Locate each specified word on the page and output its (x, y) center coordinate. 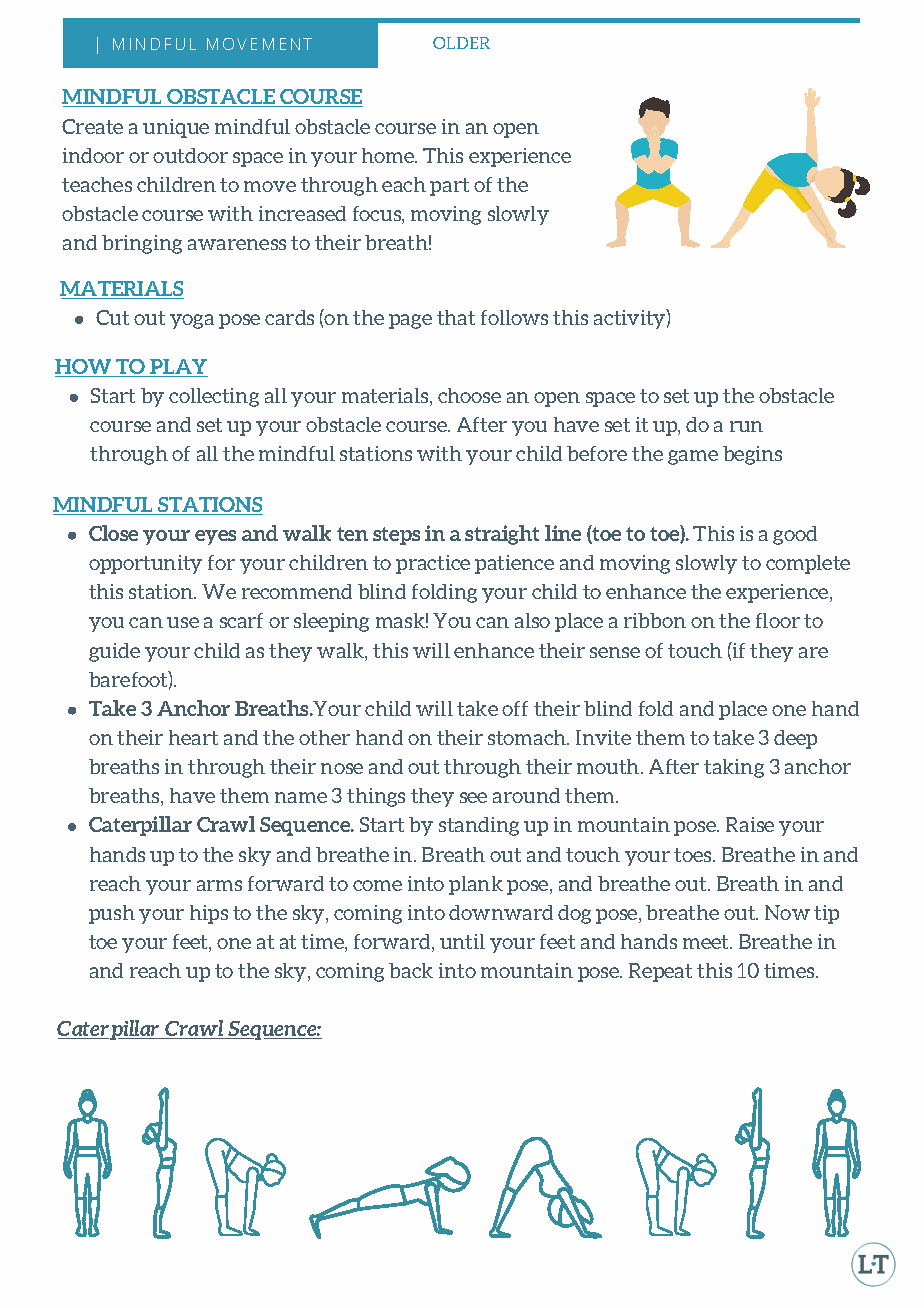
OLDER (461, 43)
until (462, 941)
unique (176, 128)
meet (705, 942)
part (449, 187)
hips (209, 914)
